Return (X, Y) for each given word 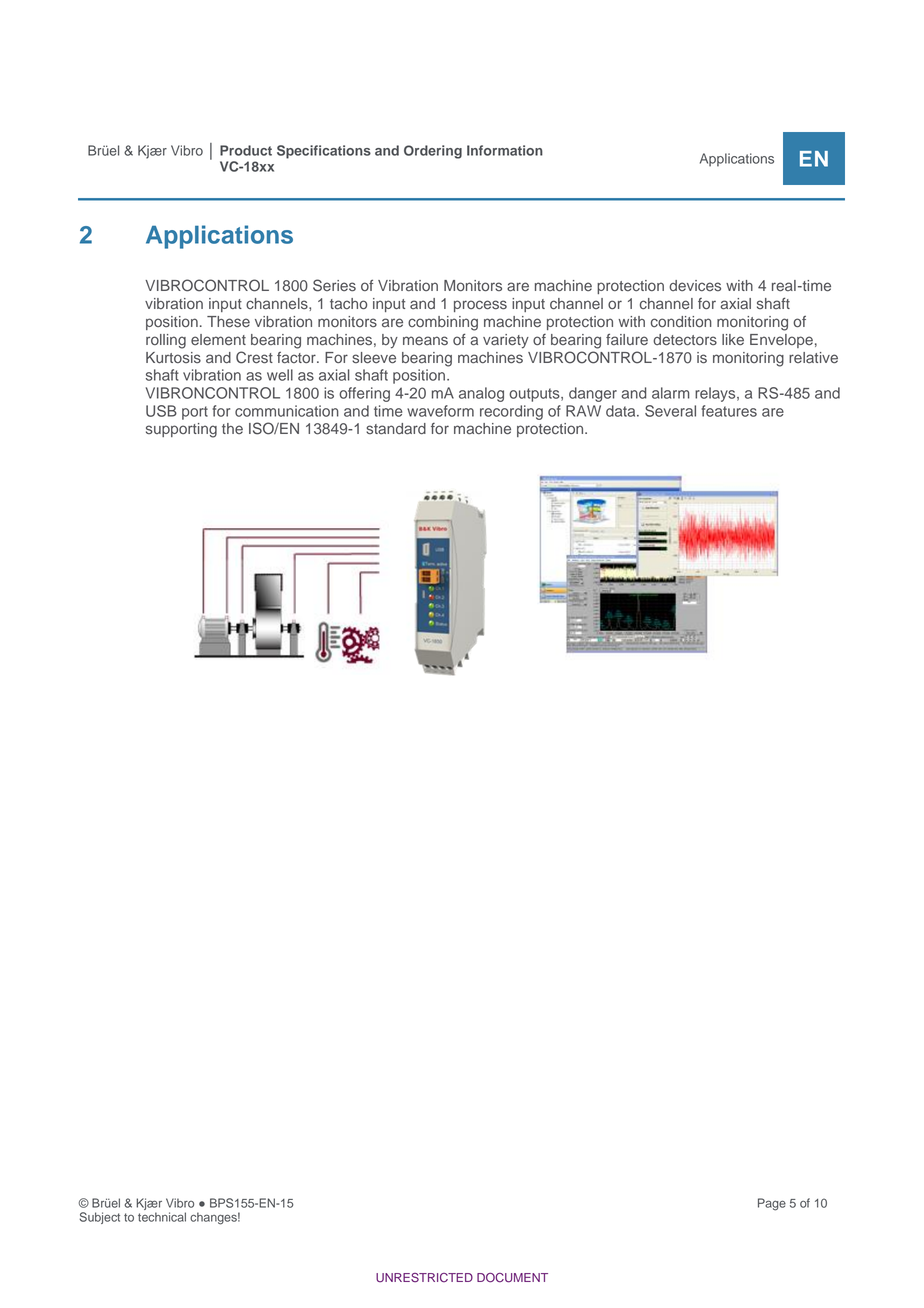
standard (396, 429)
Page (772, 1204)
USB (161, 411)
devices (695, 285)
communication (287, 411)
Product (246, 150)
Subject (99, 1218)
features (729, 411)
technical (162, 1217)
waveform (440, 411)
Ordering (433, 152)
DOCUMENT (512, 1278)
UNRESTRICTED (424, 1278)
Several (670, 411)
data (622, 411)
